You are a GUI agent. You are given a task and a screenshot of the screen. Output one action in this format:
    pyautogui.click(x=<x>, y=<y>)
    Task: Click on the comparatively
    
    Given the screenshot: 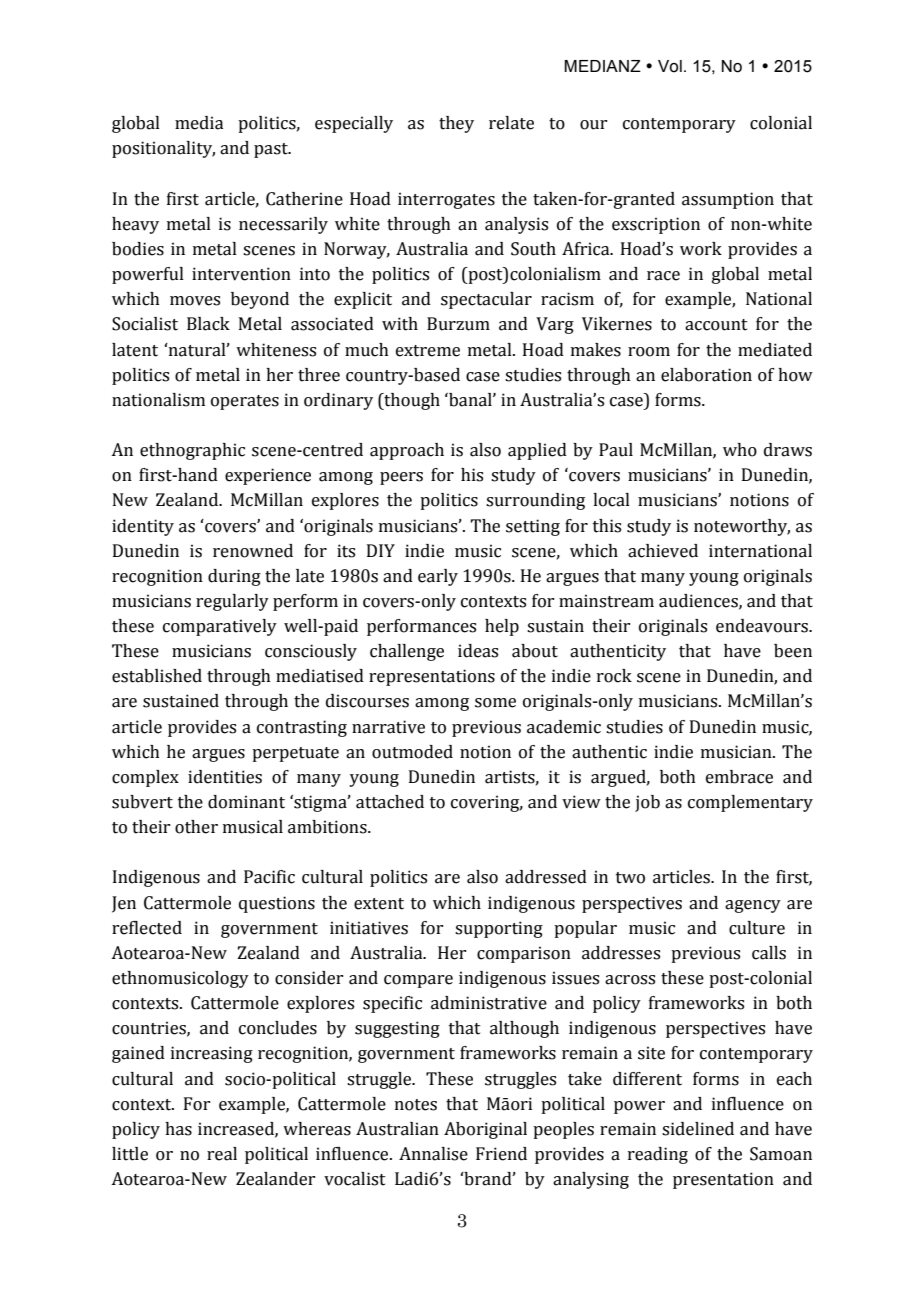 What is the action you would take?
    pyautogui.click(x=220, y=627)
